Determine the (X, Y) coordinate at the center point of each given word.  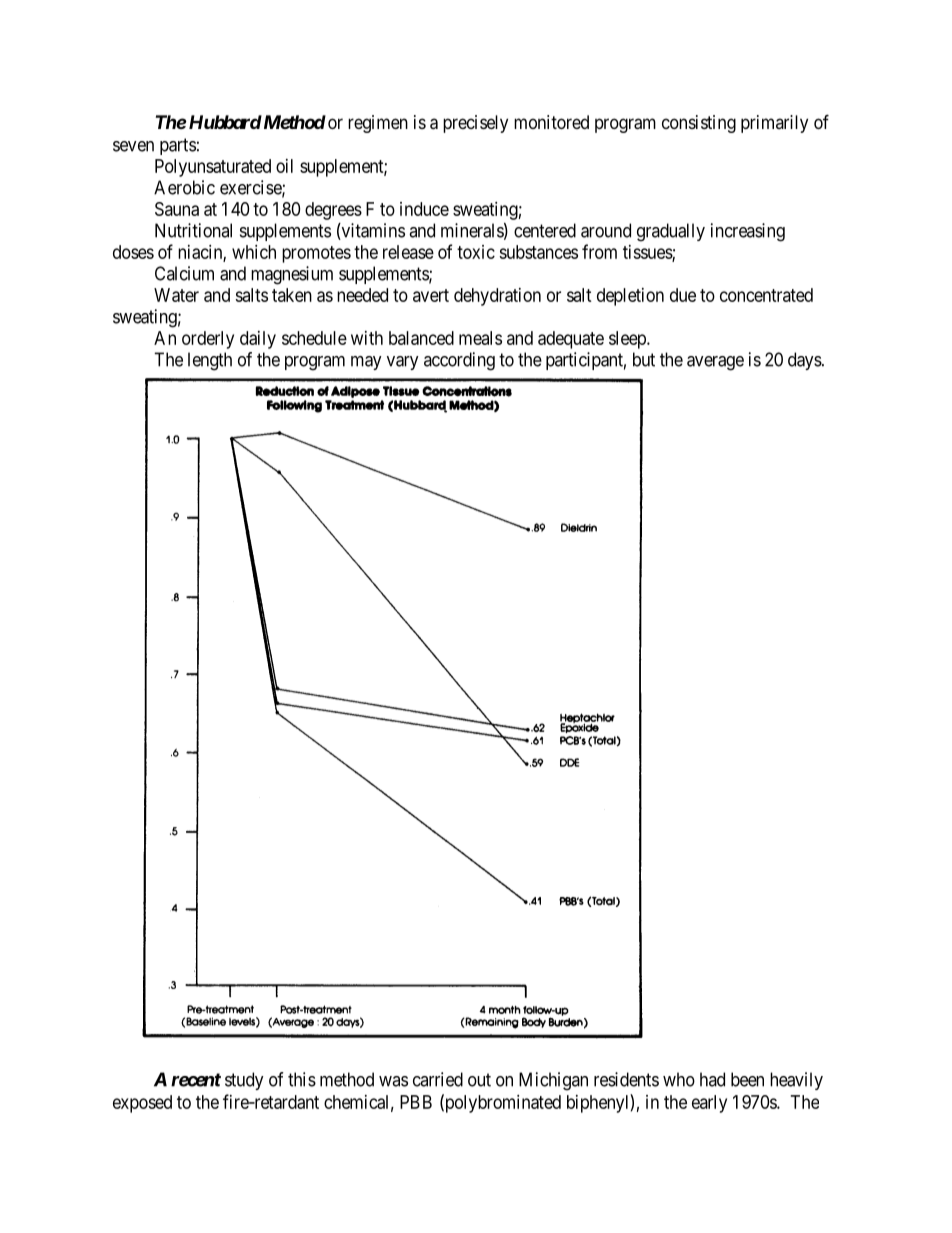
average (715, 363)
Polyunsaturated (213, 168)
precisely (475, 124)
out (479, 1080)
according (459, 361)
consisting (699, 124)
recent (196, 1080)
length (210, 361)
